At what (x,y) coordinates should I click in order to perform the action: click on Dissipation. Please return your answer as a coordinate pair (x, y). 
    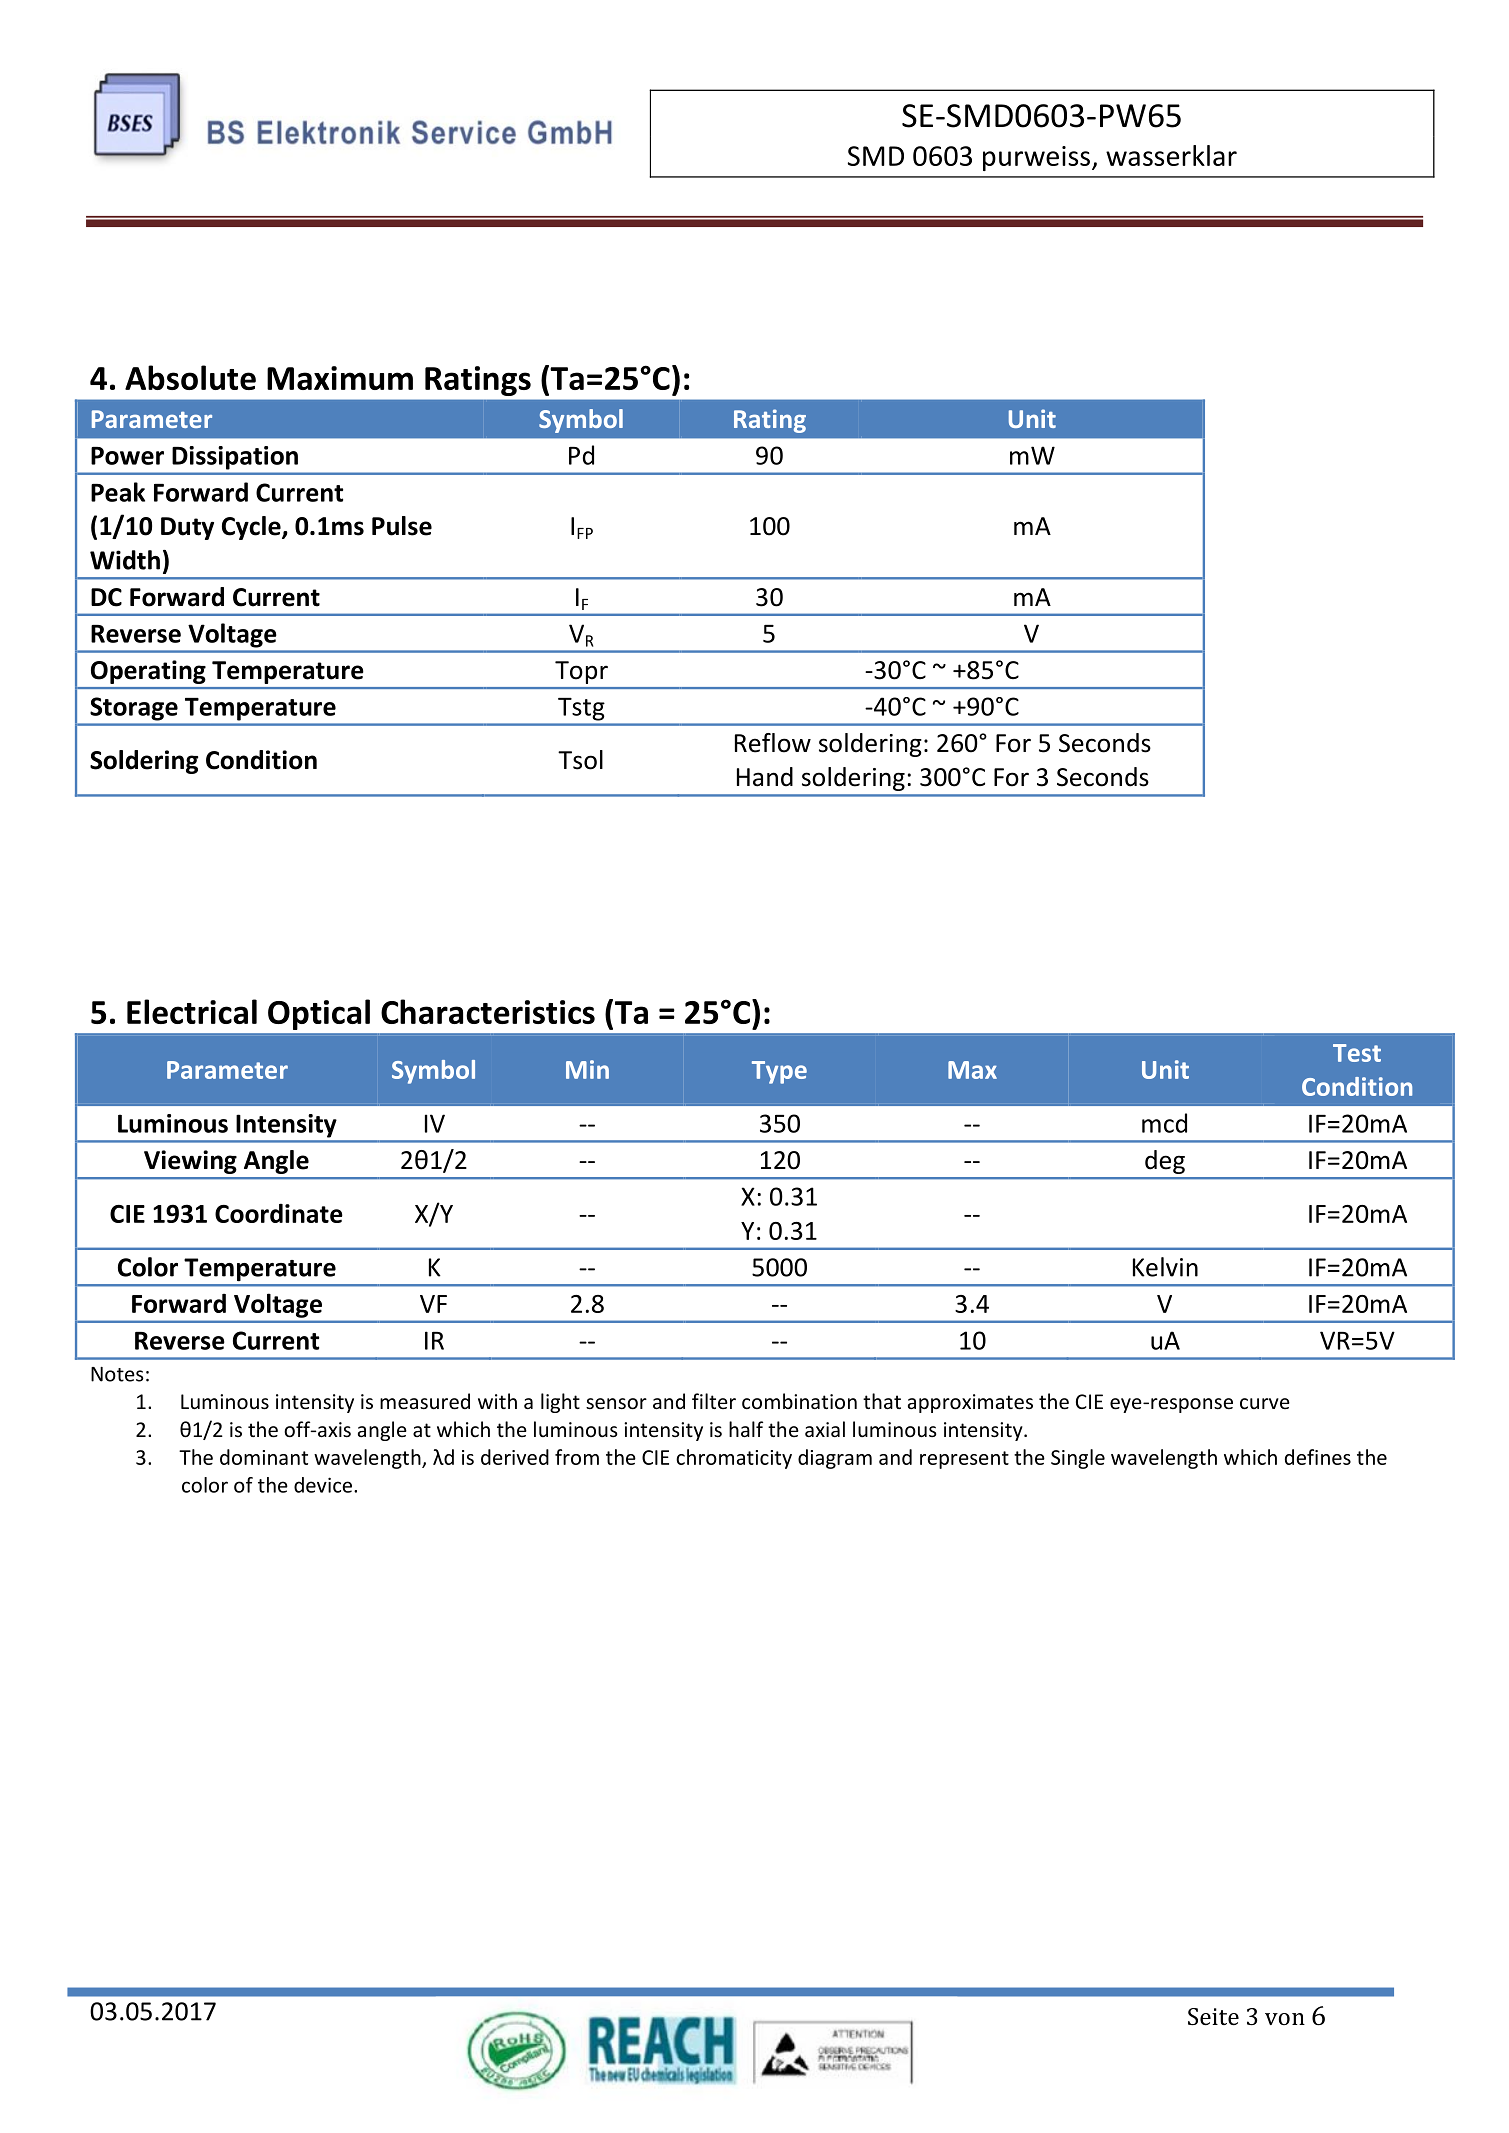
    Looking at the image, I should click on (235, 458).
